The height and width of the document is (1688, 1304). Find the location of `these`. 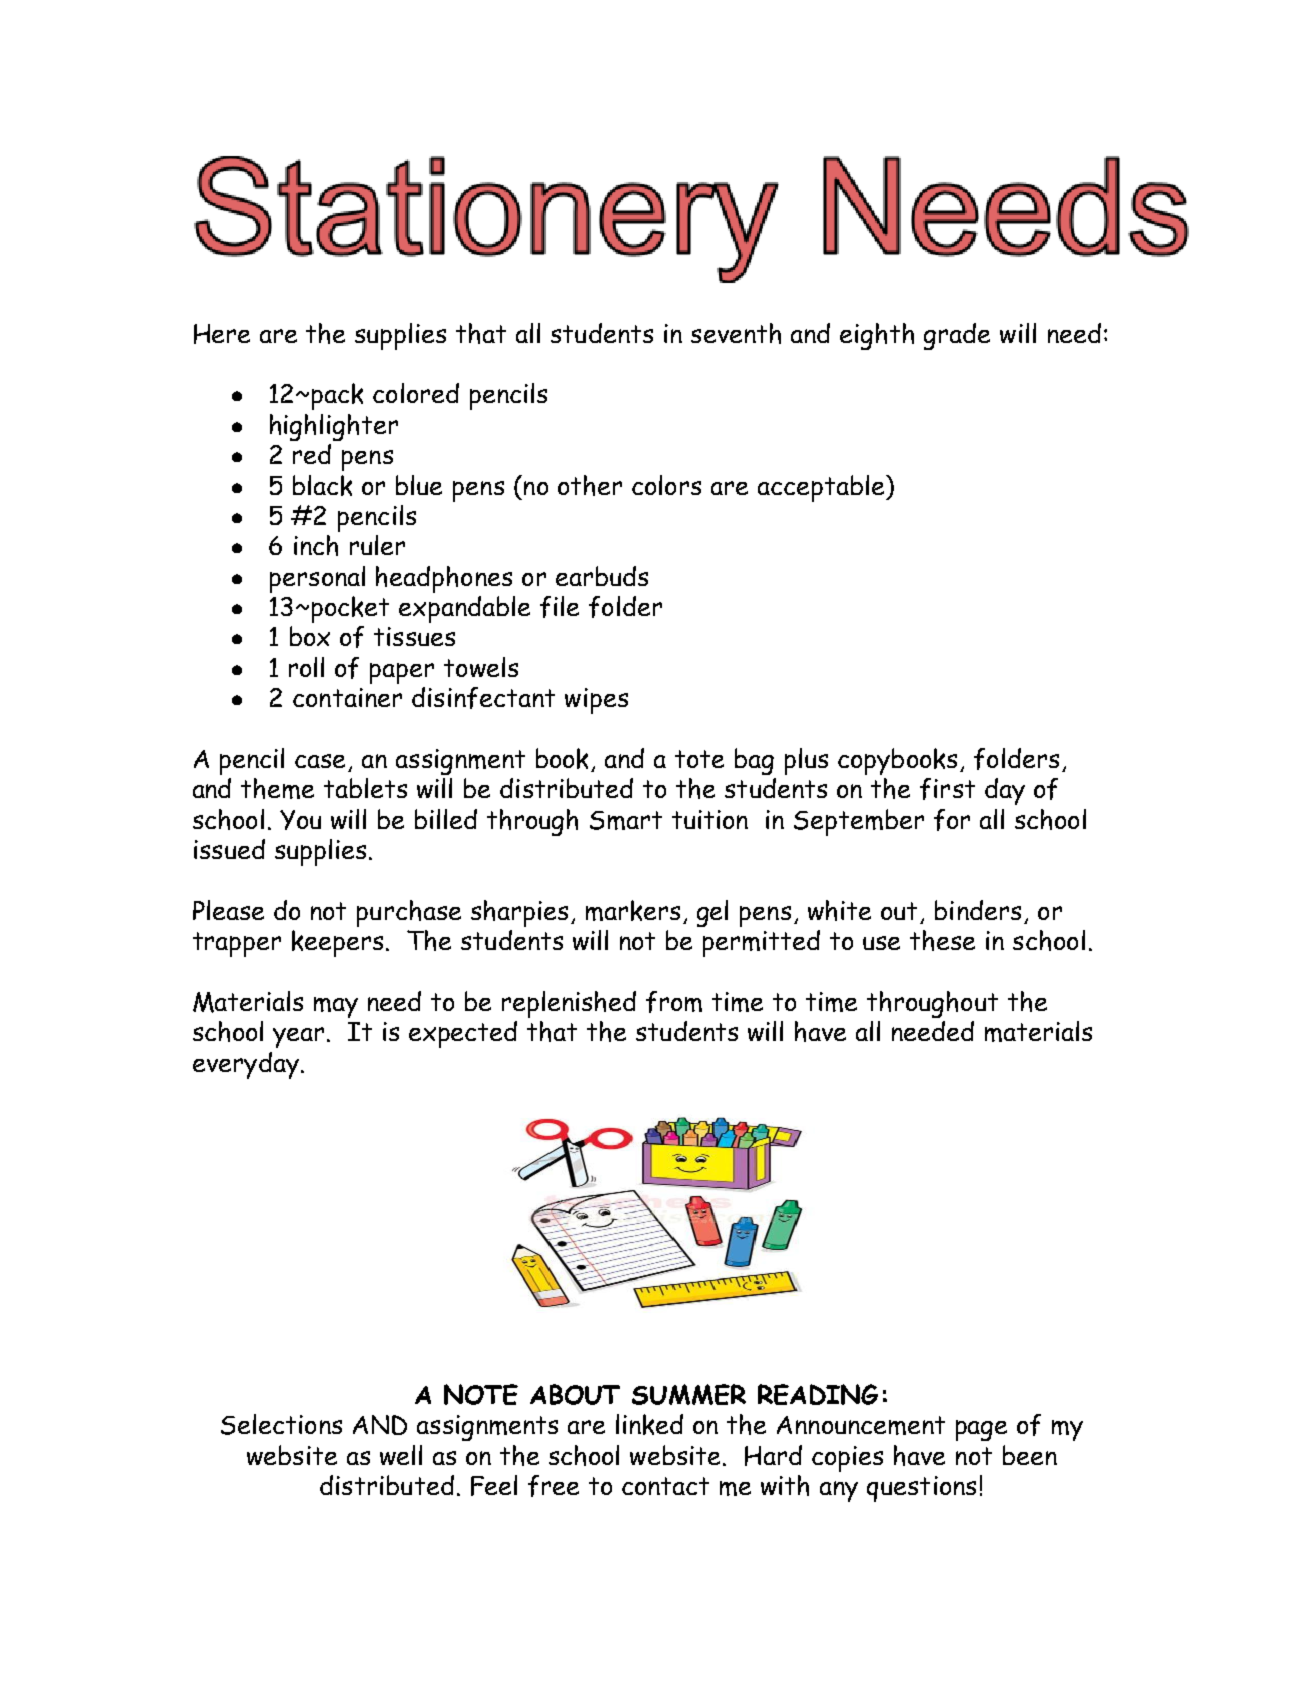

these is located at coordinates (942, 940).
